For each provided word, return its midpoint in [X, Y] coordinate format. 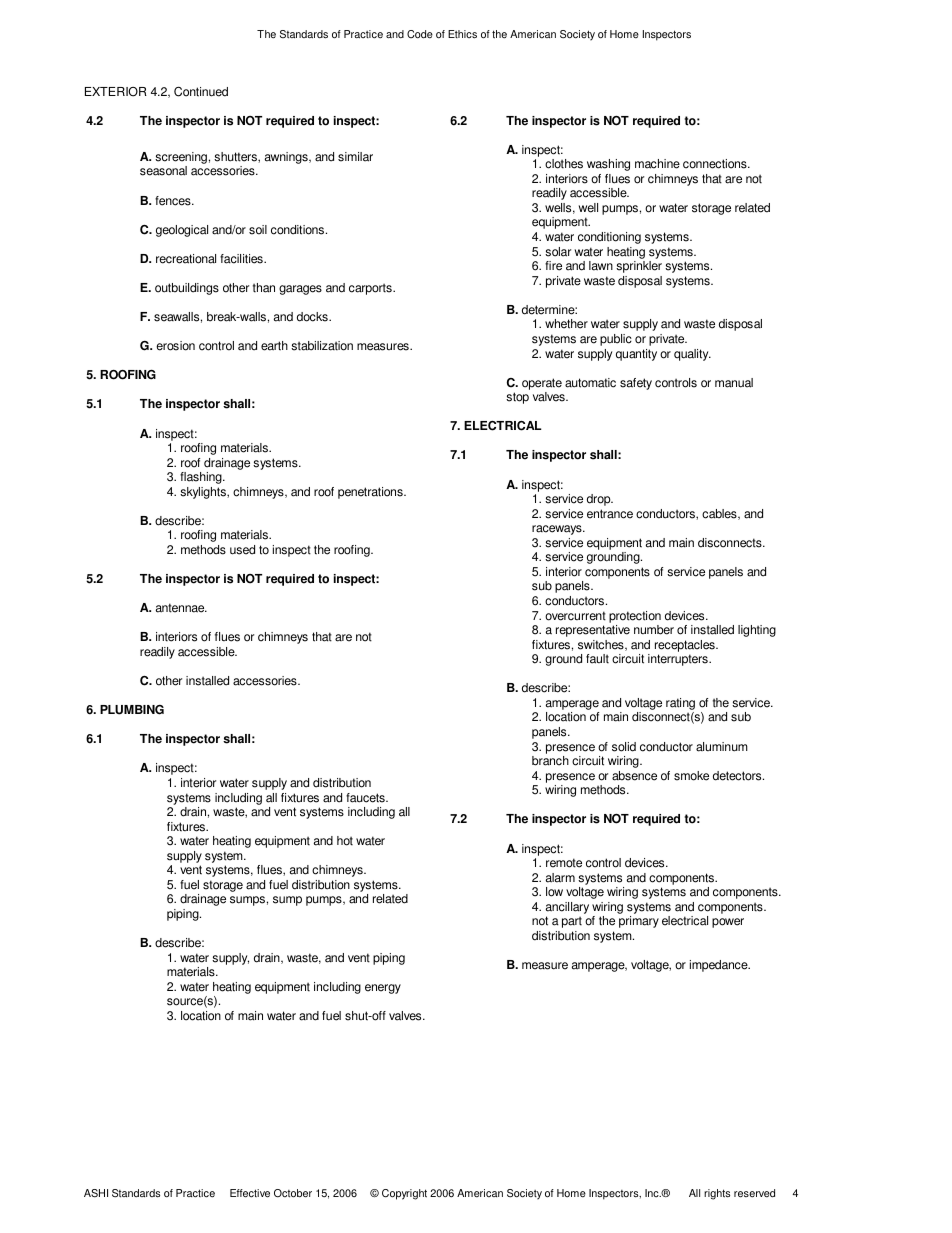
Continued [201, 91]
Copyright [404, 1194]
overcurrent [575, 616]
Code [420, 34]
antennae [181, 608]
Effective [250, 1193]
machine [657, 164]
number [654, 630]
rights [717, 1194]
